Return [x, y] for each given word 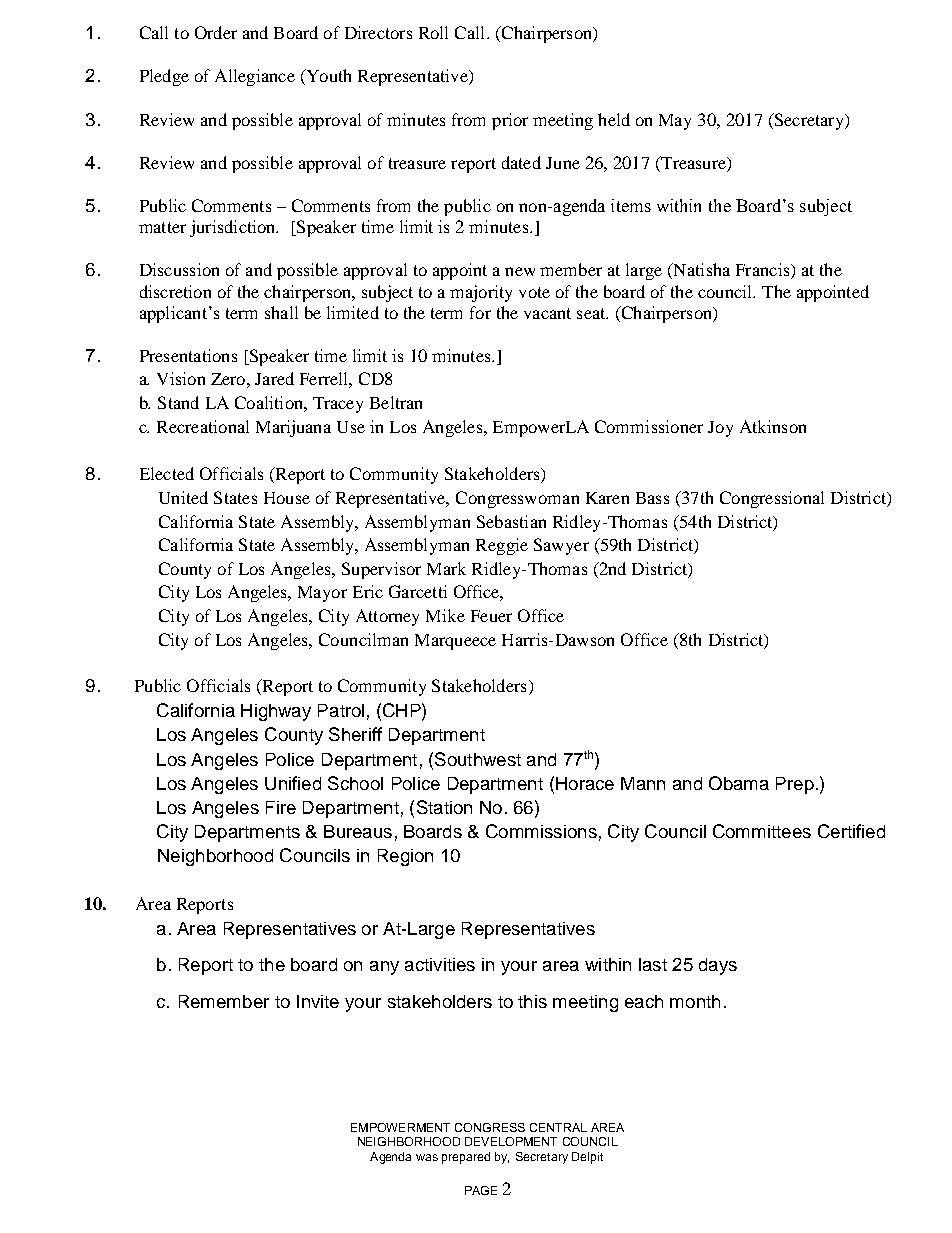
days [718, 966]
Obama [739, 783]
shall [281, 312]
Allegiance [255, 77]
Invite [318, 1001]
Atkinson [773, 426]
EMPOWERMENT [400, 1127]
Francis [764, 271]
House [287, 498]
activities [440, 964]
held [614, 119]
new [520, 271]
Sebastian [511, 521]
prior [510, 121]
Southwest [478, 759]
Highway [276, 712]
